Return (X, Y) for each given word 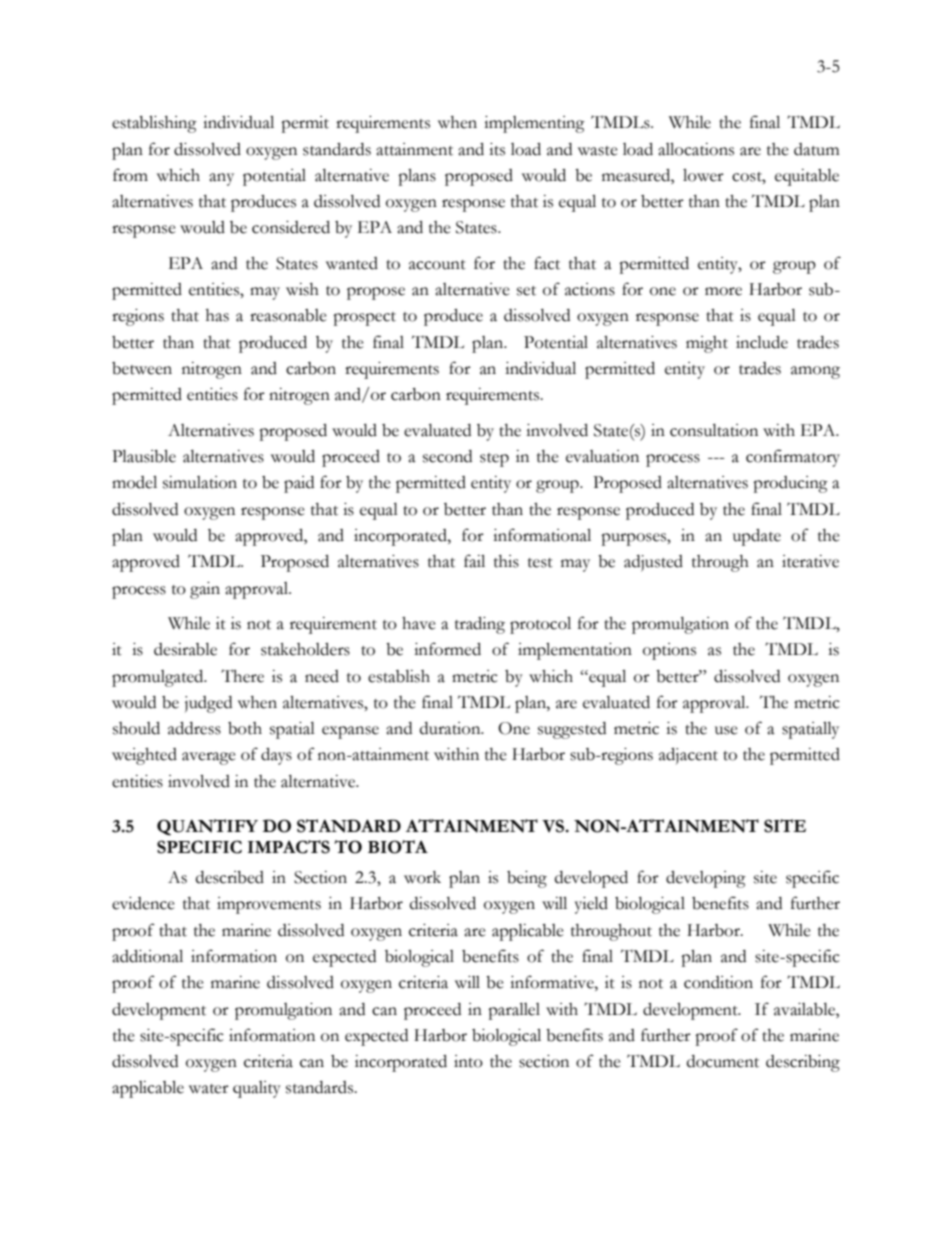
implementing (534, 124)
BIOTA (398, 847)
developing (706, 879)
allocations (696, 149)
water (209, 1089)
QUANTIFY (207, 827)
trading (480, 625)
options (669, 651)
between (142, 368)
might (707, 344)
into (468, 1061)
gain (205, 590)
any (221, 179)
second (447, 456)
